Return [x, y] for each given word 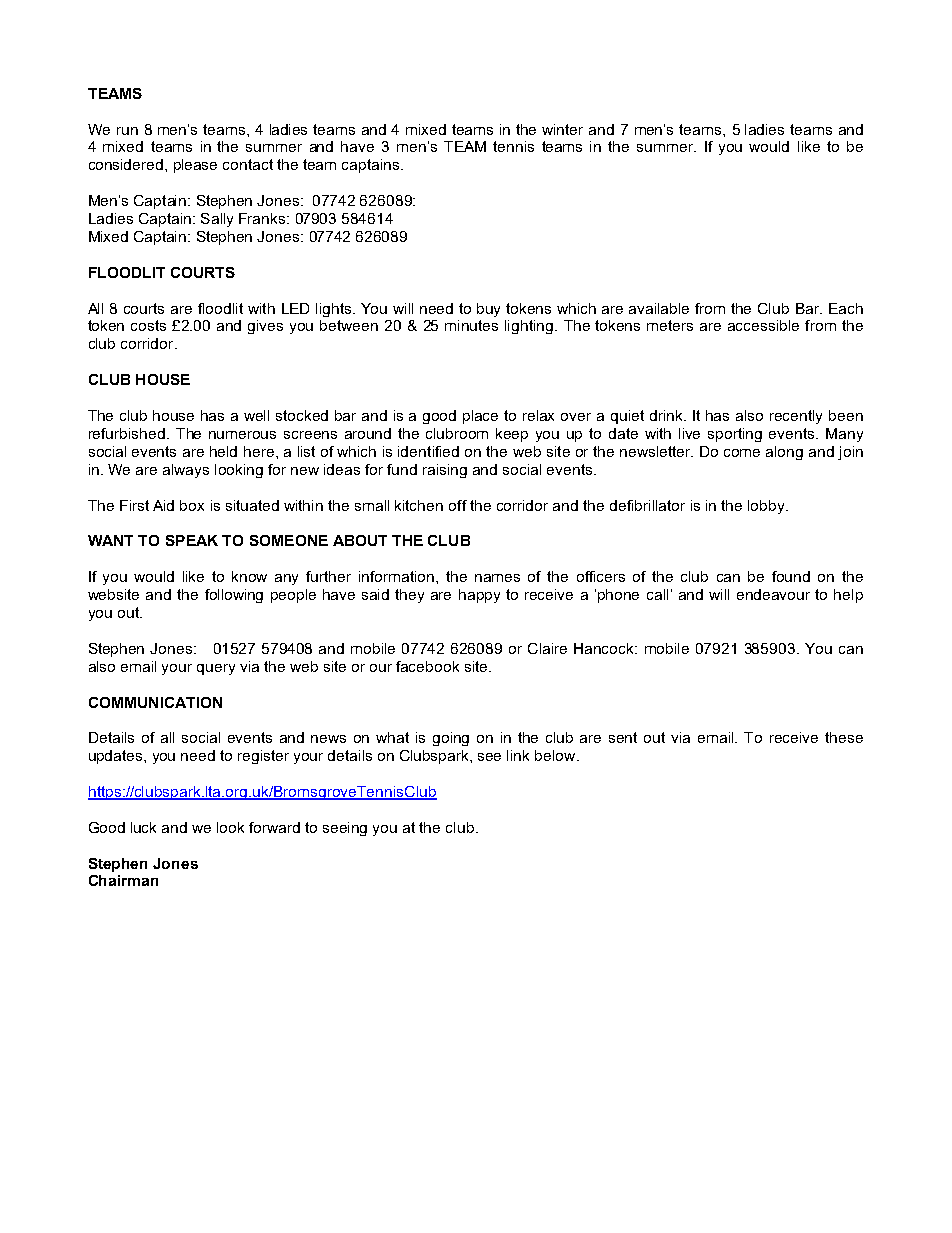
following [234, 596]
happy [479, 596]
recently [796, 417]
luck [143, 827]
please [195, 166]
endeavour [773, 594]
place [480, 417]
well [256, 415]
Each [846, 308]
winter [562, 129]
